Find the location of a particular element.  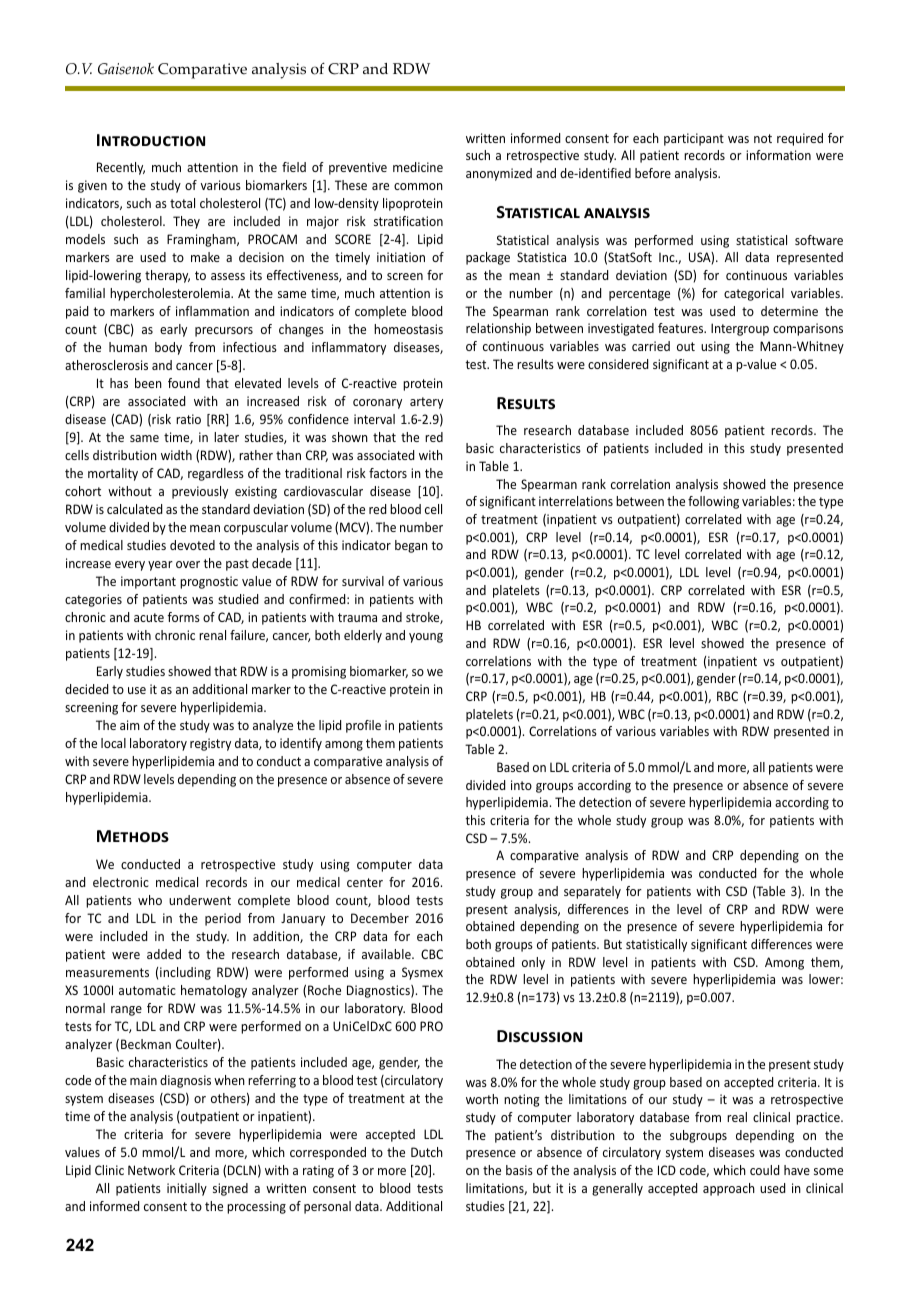

registry is located at coordinates (210, 744).
